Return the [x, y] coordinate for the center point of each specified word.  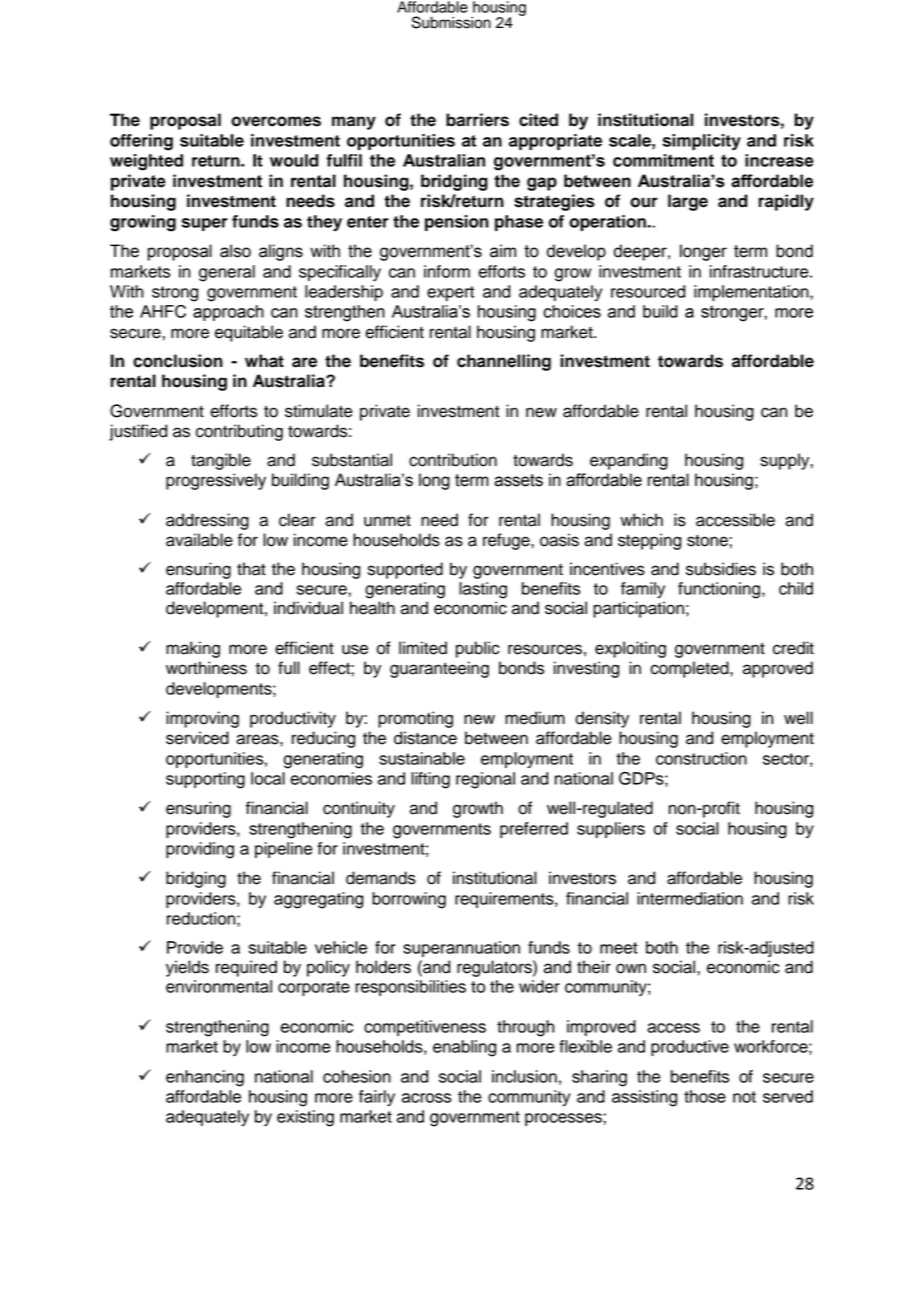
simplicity [701, 142]
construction [701, 758]
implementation [752, 293]
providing [200, 850]
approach [228, 313]
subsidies [721, 569]
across [426, 1098]
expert [450, 293]
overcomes [276, 121]
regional [485, 780]
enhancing [205, 1078]
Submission [451, 22]
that [251, 569]
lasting [483, 590]
